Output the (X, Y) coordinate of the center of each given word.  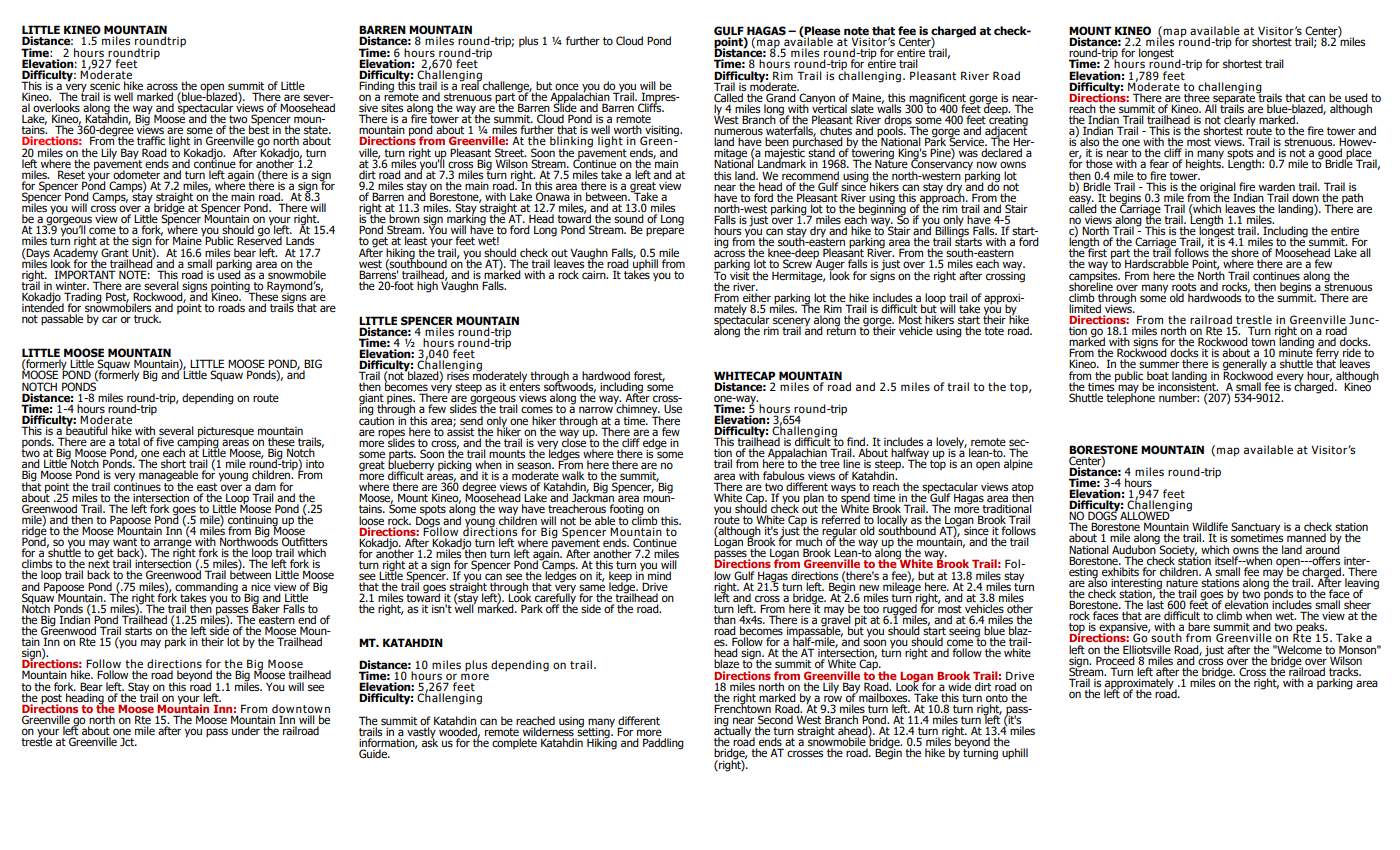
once (567, 86)
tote (994, 331)
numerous (738, 133)
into (315, 464)
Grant (115, 252)
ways (842, 489)
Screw (798, 263)
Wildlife (1210, 528)
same (592, 589)
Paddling (663, 744)
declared (1001, 152)
